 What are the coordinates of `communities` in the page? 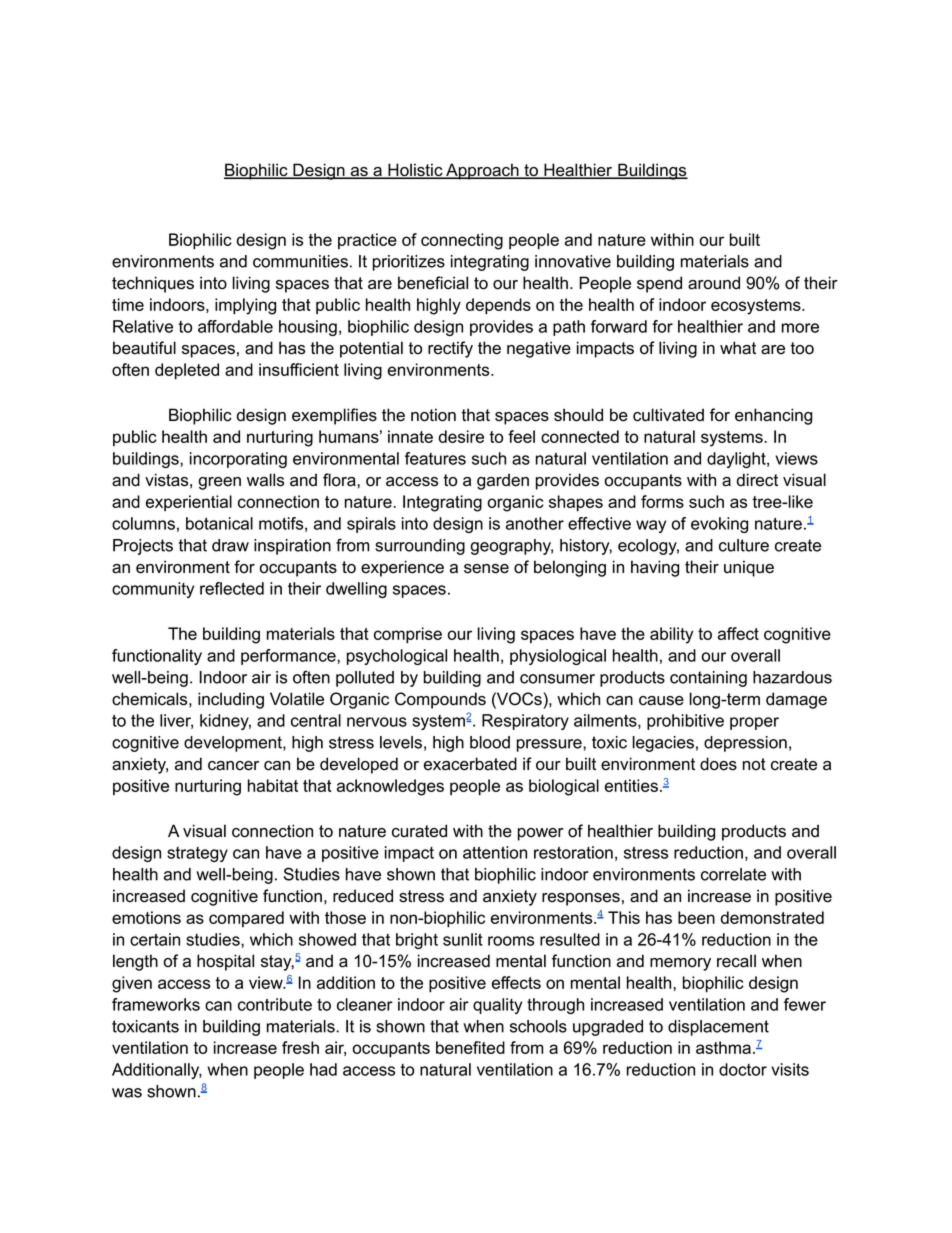 It's located at (300, 261).
